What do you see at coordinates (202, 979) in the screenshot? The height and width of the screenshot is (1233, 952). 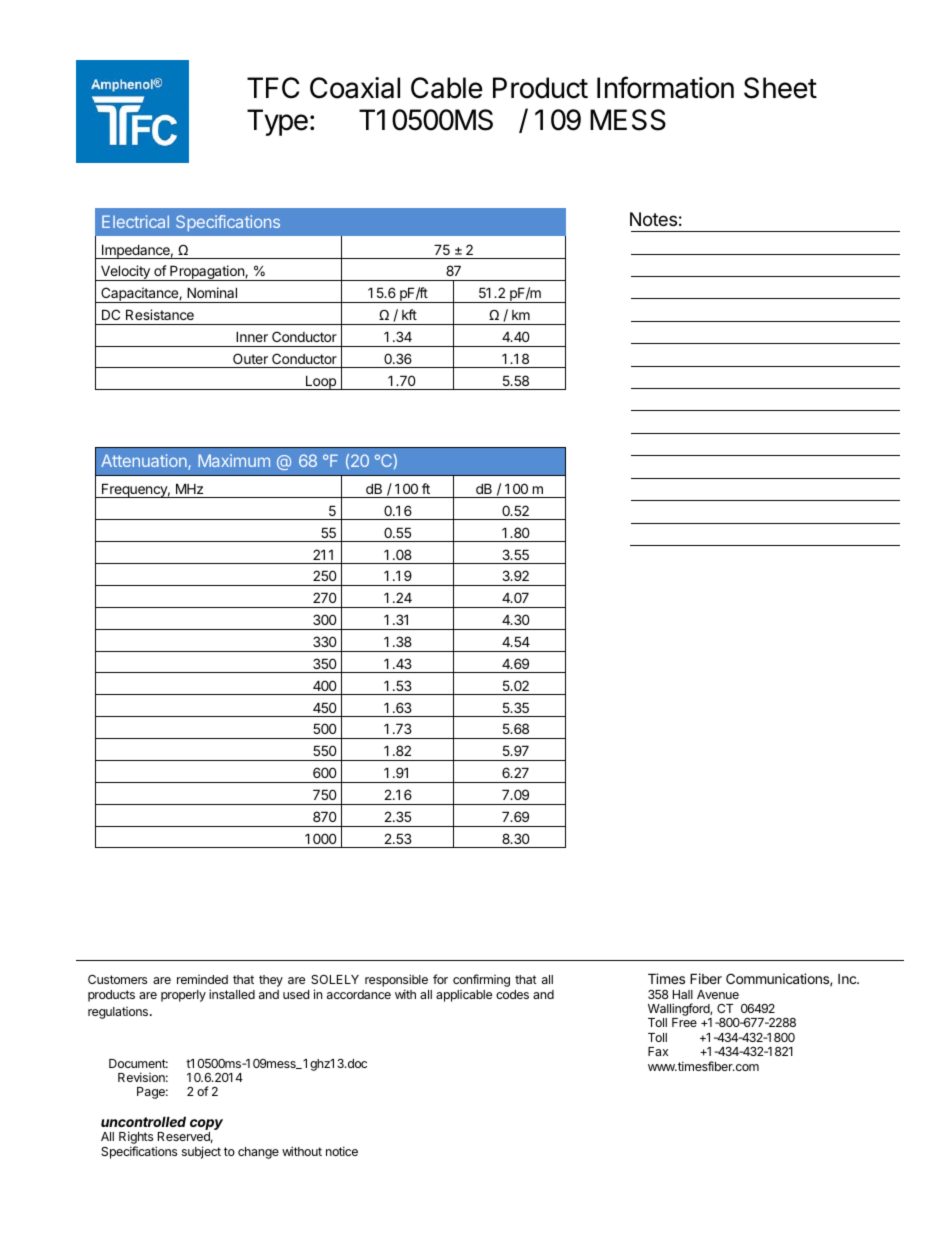 I see `reminded` at bounding box center [202, 979].
